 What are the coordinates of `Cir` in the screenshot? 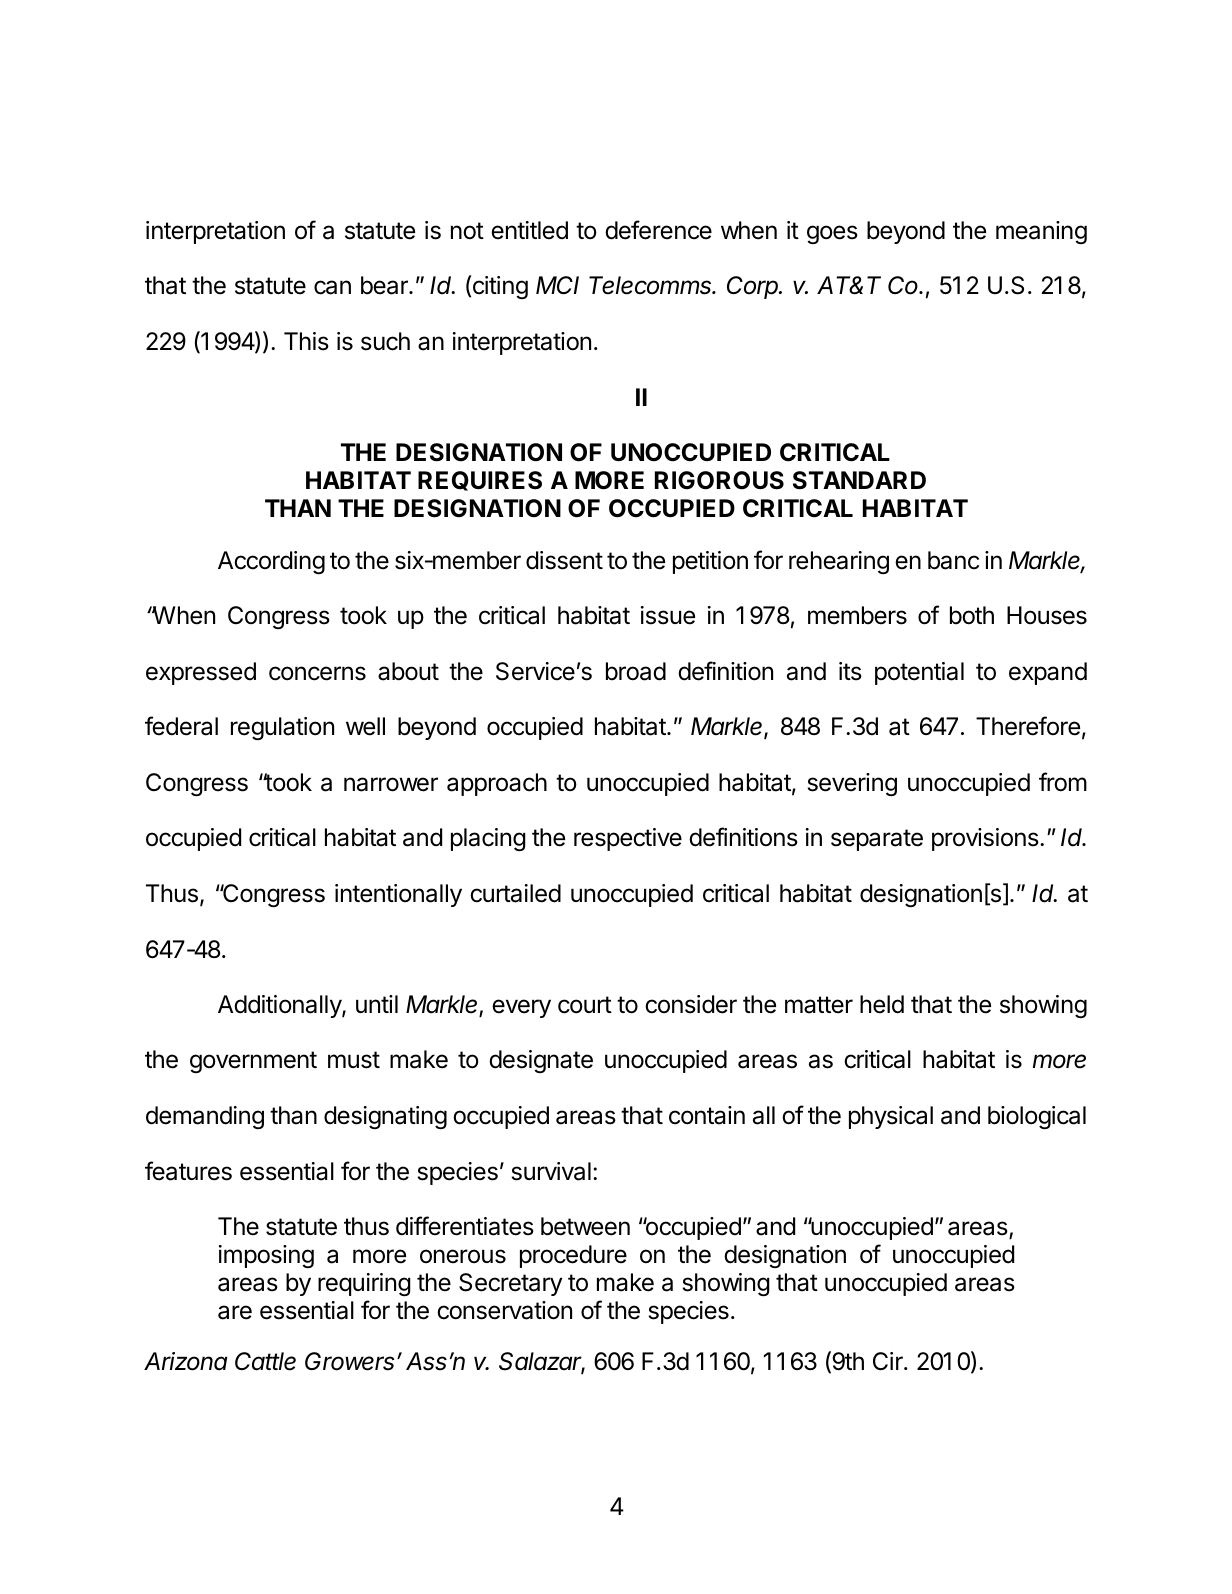 It's located at (889, 1361).
